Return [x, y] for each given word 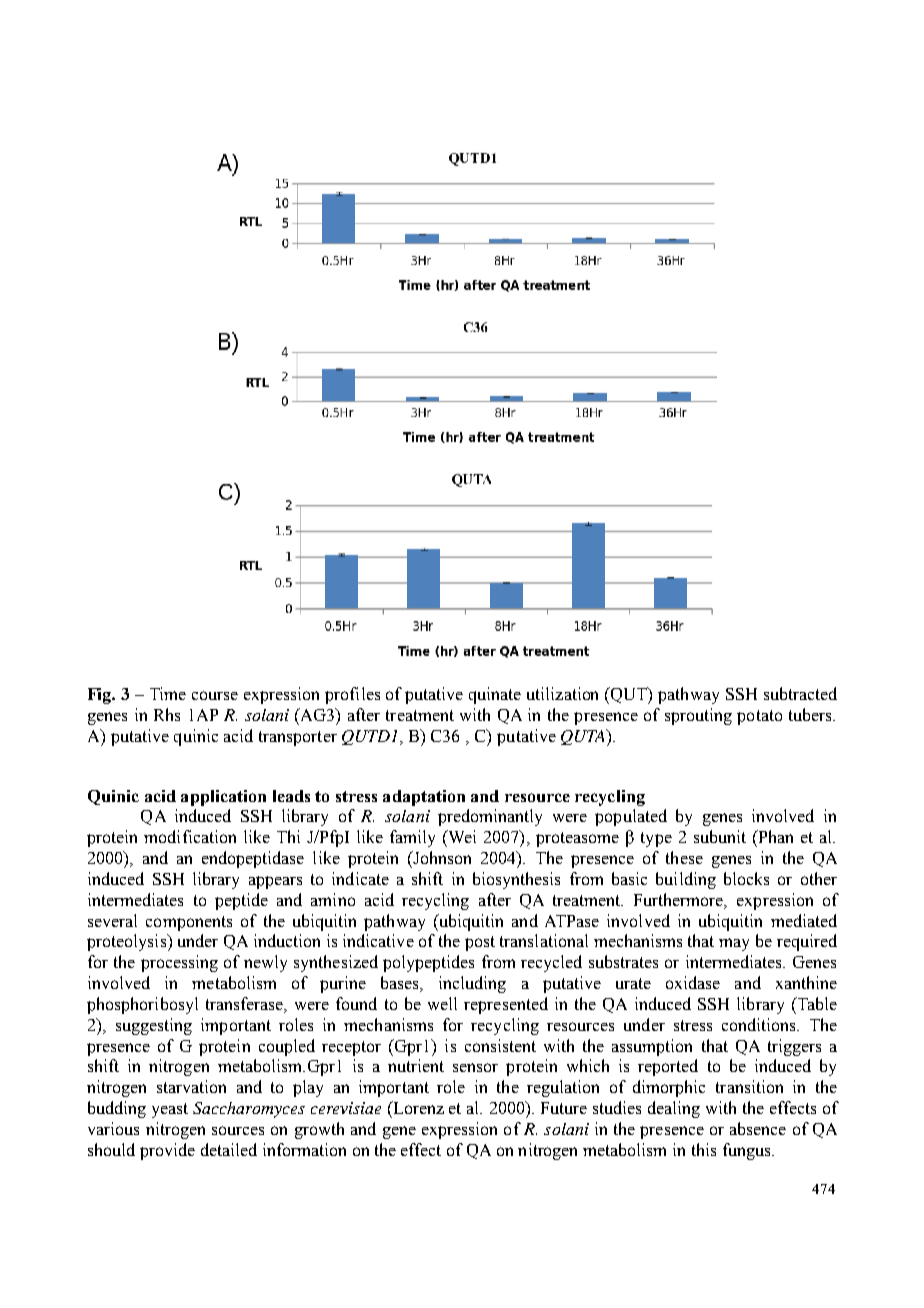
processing [179, 963]
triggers [794, 1047]
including [472, 984]
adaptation [424, 798]
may [734, 944]
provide [167, 1151]
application [223, 798]
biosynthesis [516, 880]
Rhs [167, 714]
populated [631, 817]
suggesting [154, 1026]
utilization [562, 693]
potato [759, 717]
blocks [746, 878]
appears [275, 882]
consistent [500, 1045]
